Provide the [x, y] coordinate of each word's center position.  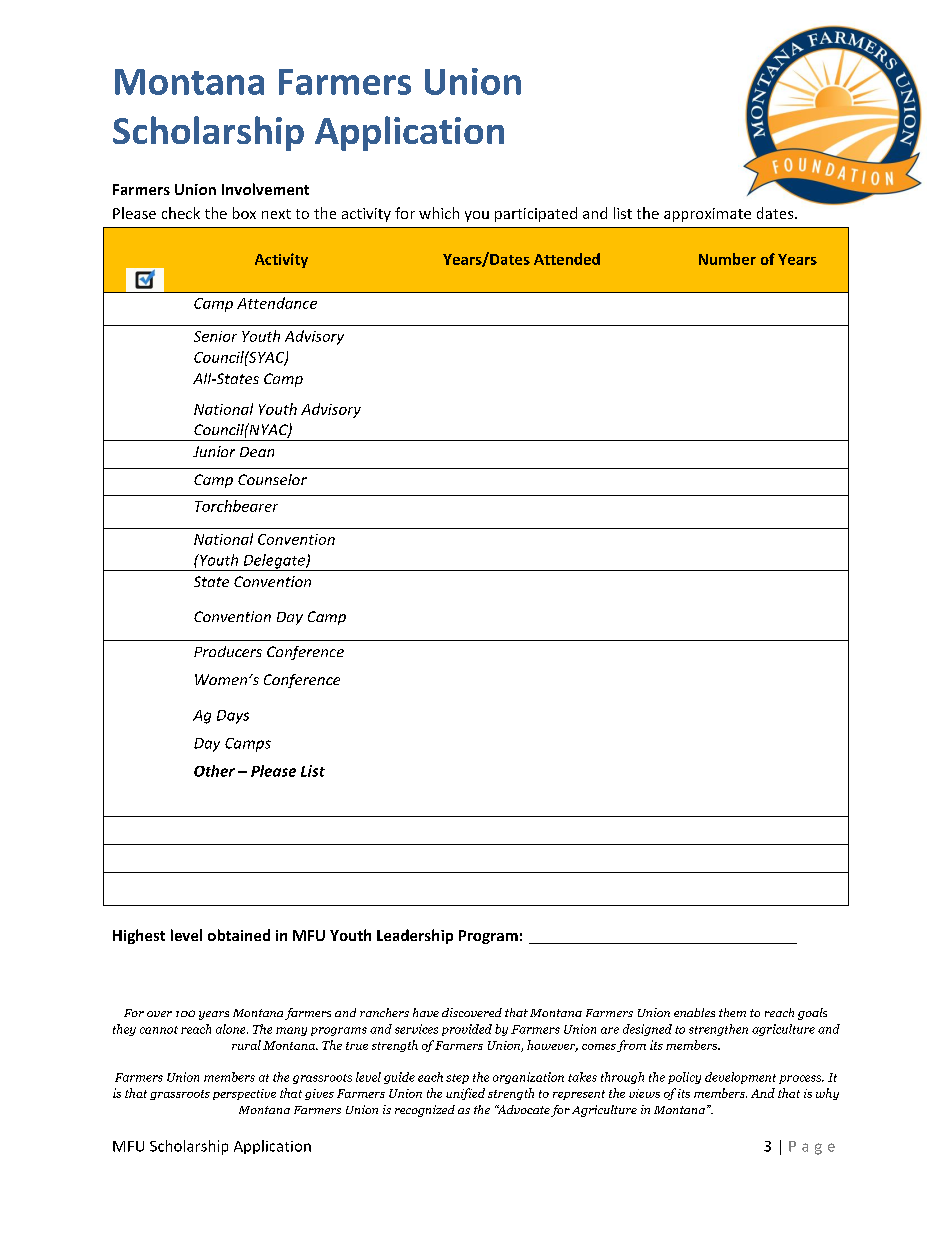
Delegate [274, 562]
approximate [707, 215]
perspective [244, 1094]
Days [233, 717]
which [439, 213]
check [181, 213]
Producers [228, 651]
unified [465, 1094]
